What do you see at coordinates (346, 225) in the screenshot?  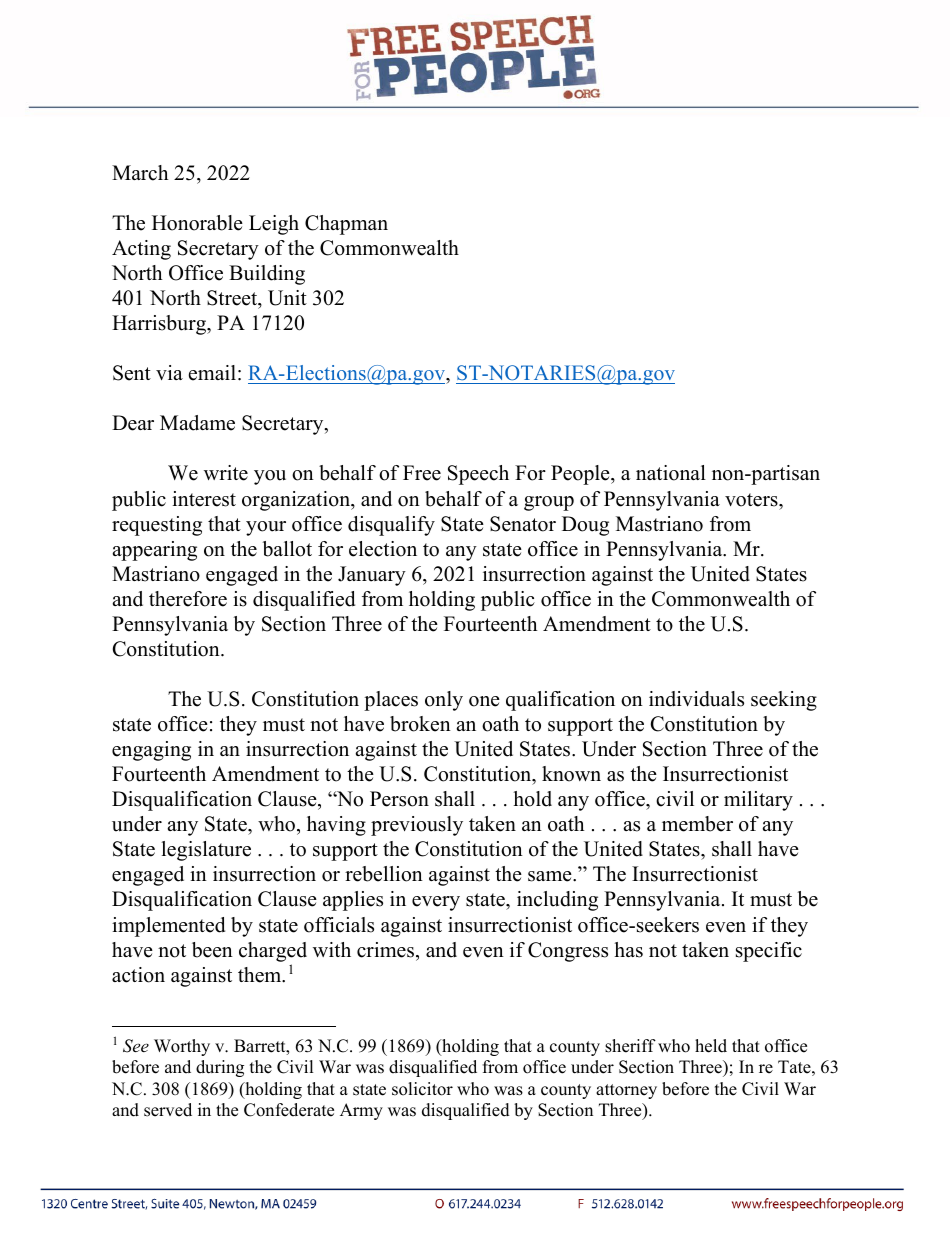 I see `Chapman` at bounding box center [346, 225].
